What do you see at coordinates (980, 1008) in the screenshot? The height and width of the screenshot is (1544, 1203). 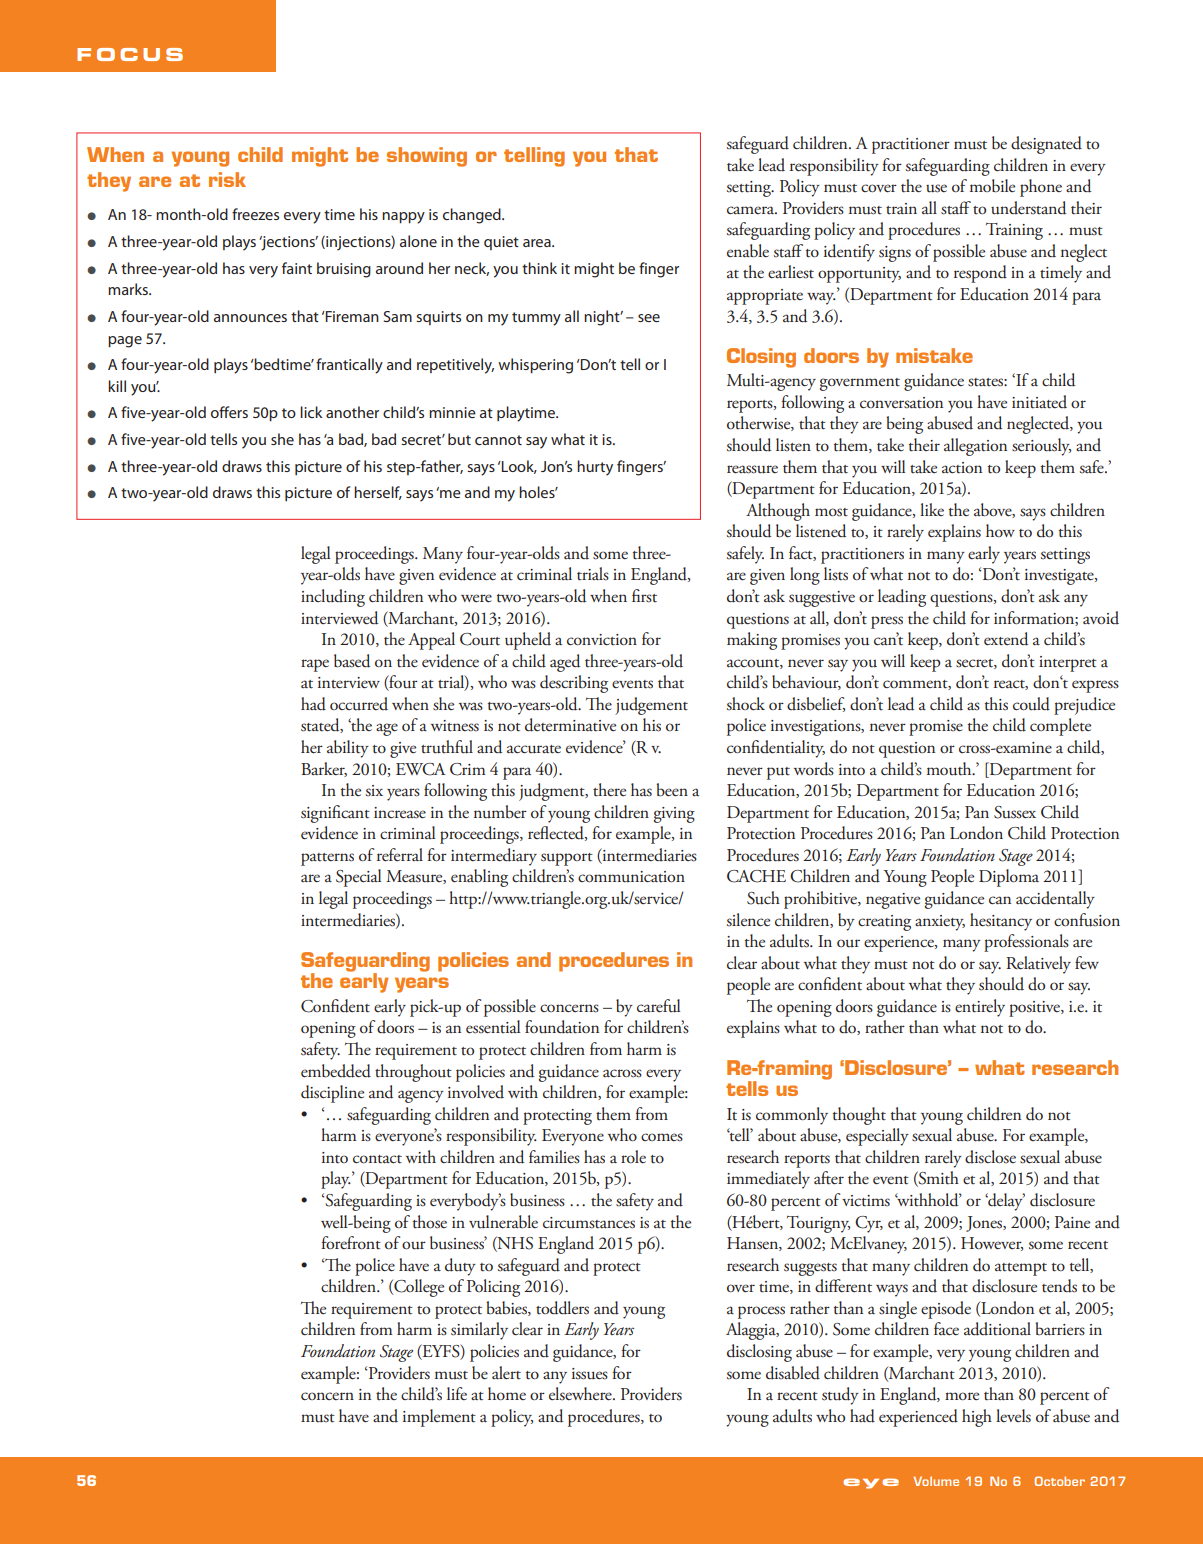 I see `entirely` at bounding box center [980, 1008].
